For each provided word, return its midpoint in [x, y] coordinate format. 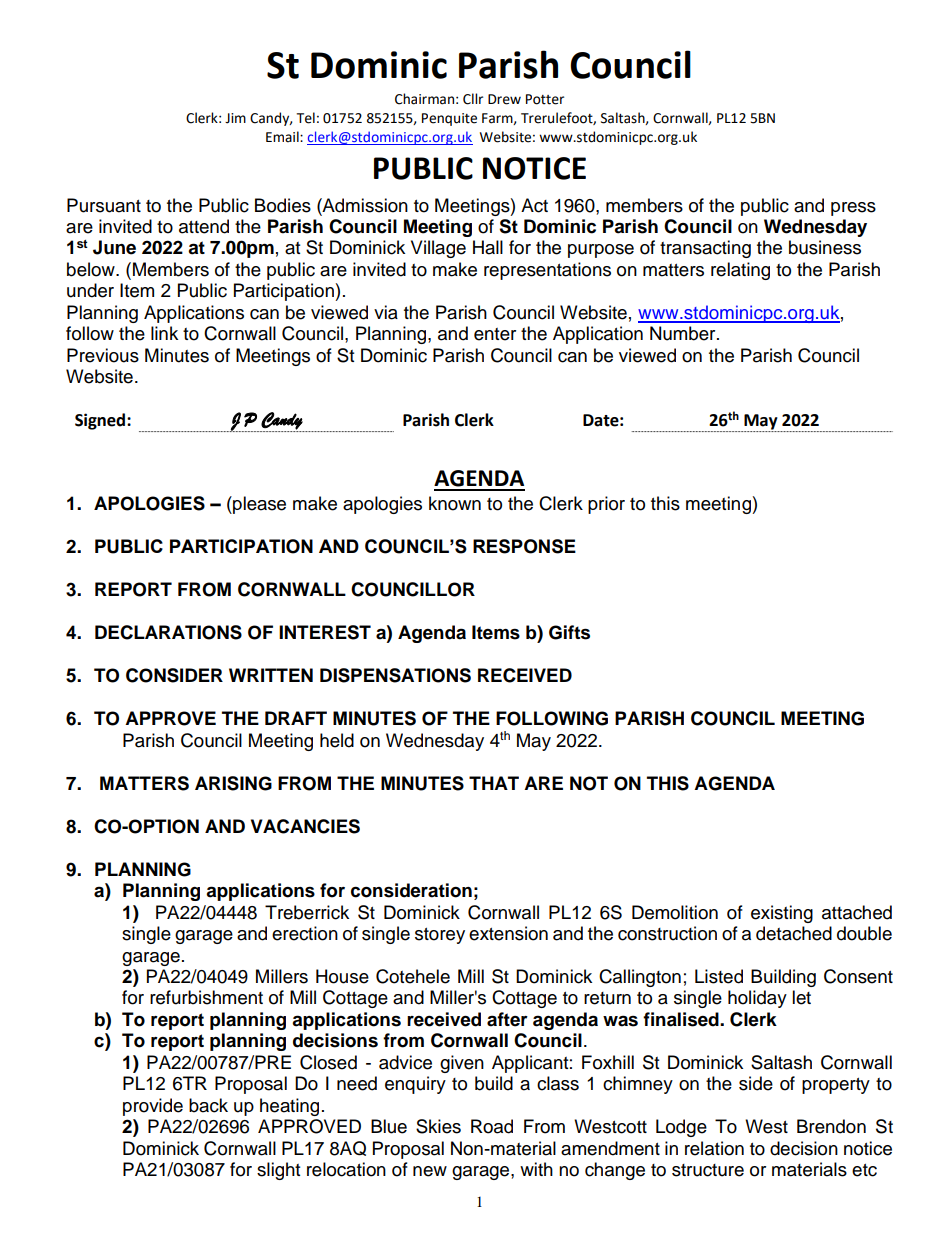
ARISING [233, 783]
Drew [504, 99]
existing [782, 914]
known [455, 503]
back [208, 1105]
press [853, 209]
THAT [494, 783]
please [258, 505]
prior [606, 505]
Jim [235, 118]
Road [492, 1126]
